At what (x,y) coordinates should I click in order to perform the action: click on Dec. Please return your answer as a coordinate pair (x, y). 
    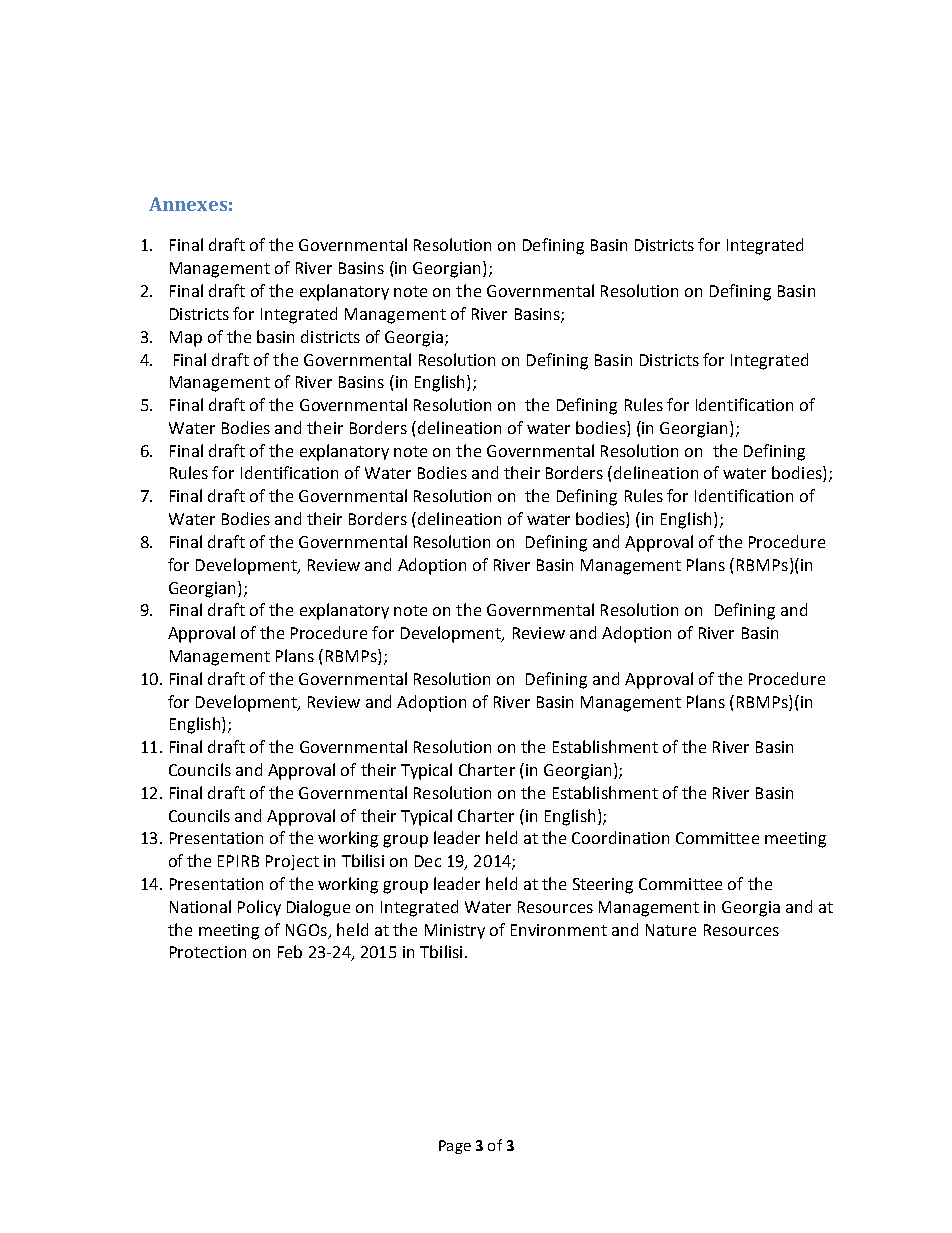
    Looking at the image, I should click on (428, 861).
